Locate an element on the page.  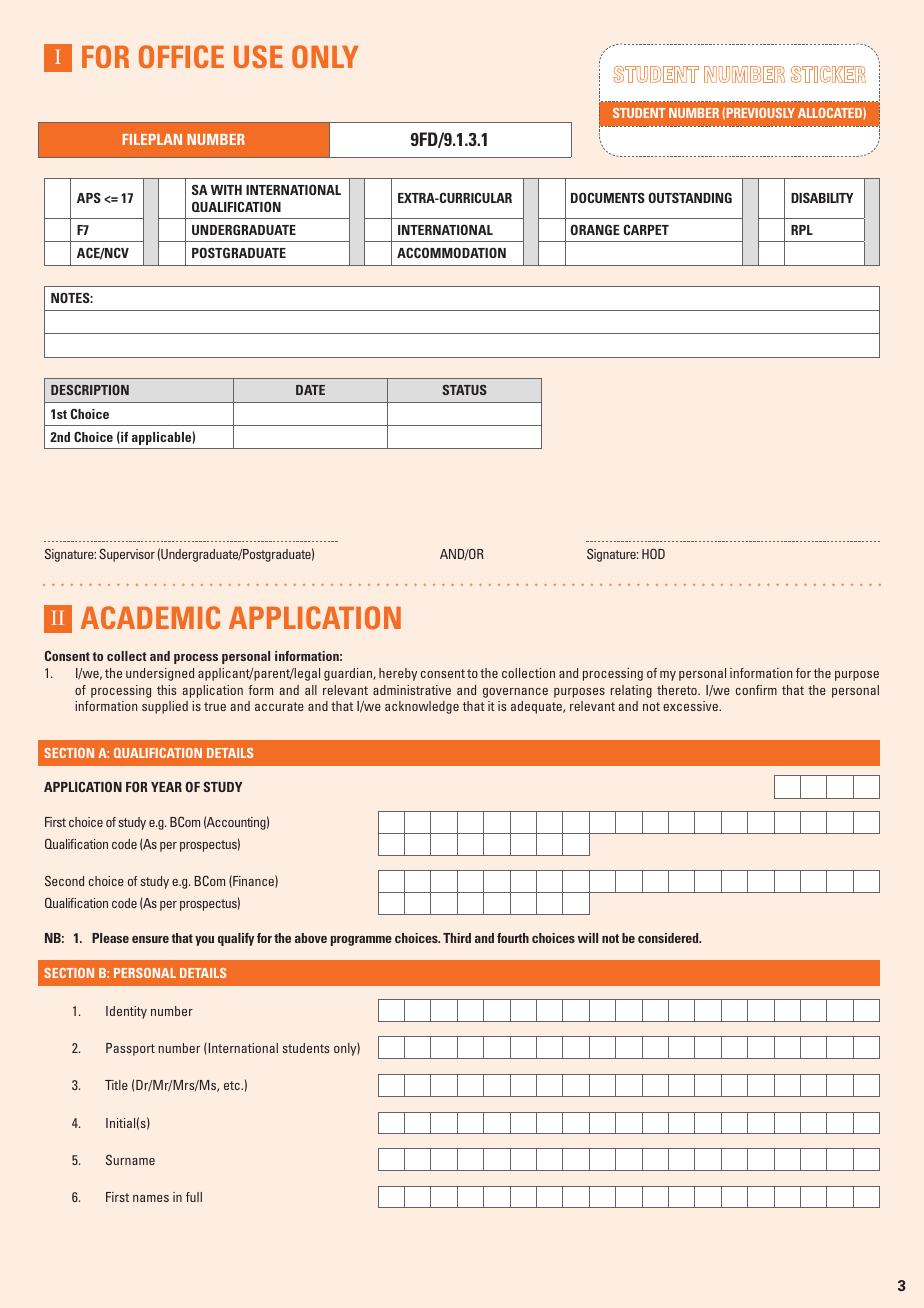
USE is located at coordinates (258, 56).
